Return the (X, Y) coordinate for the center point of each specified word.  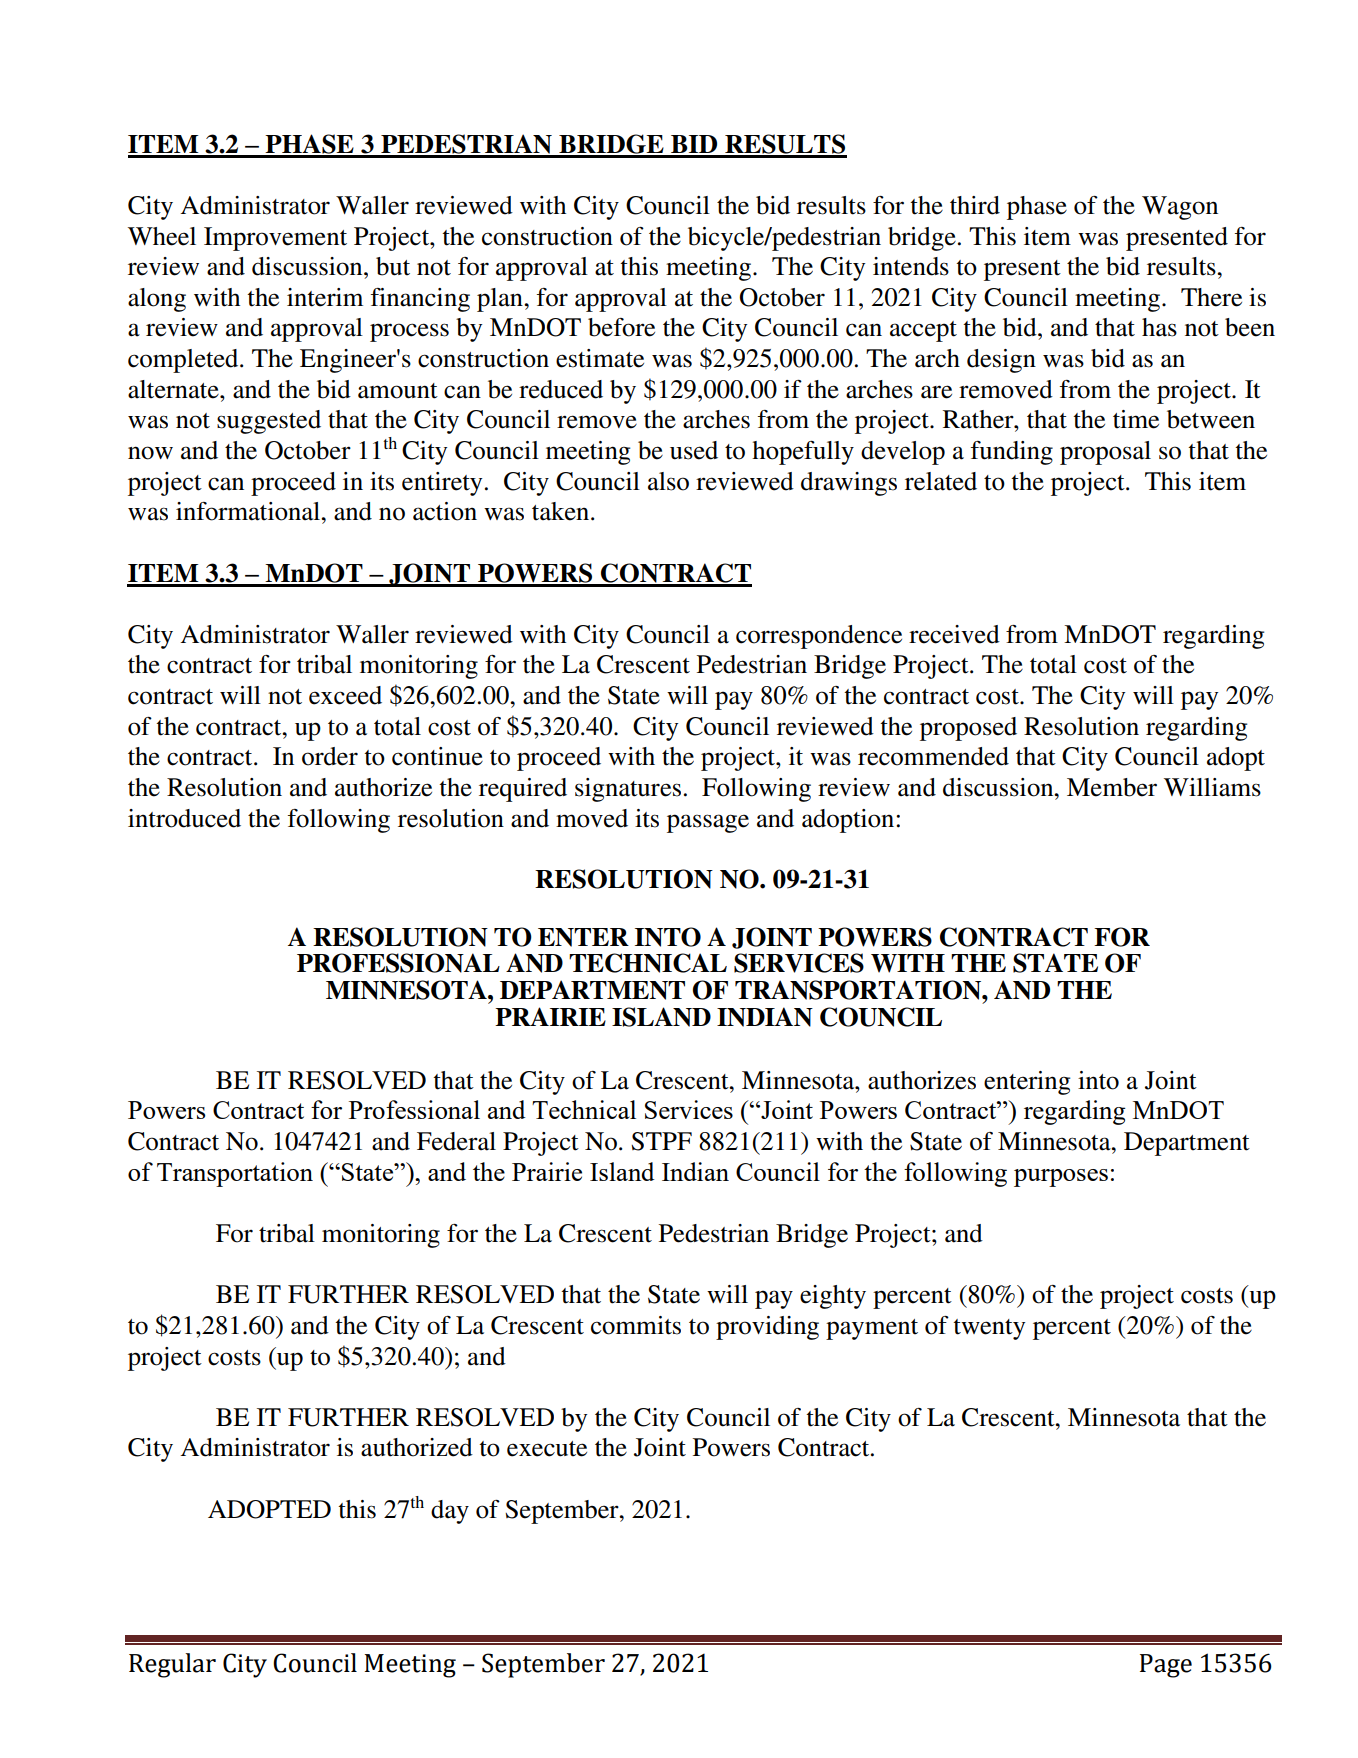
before (621, 327)
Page (1166, 1666)
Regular (172, 1665)
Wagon (1180, 208)
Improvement (275, 239)
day (450, 1512)
